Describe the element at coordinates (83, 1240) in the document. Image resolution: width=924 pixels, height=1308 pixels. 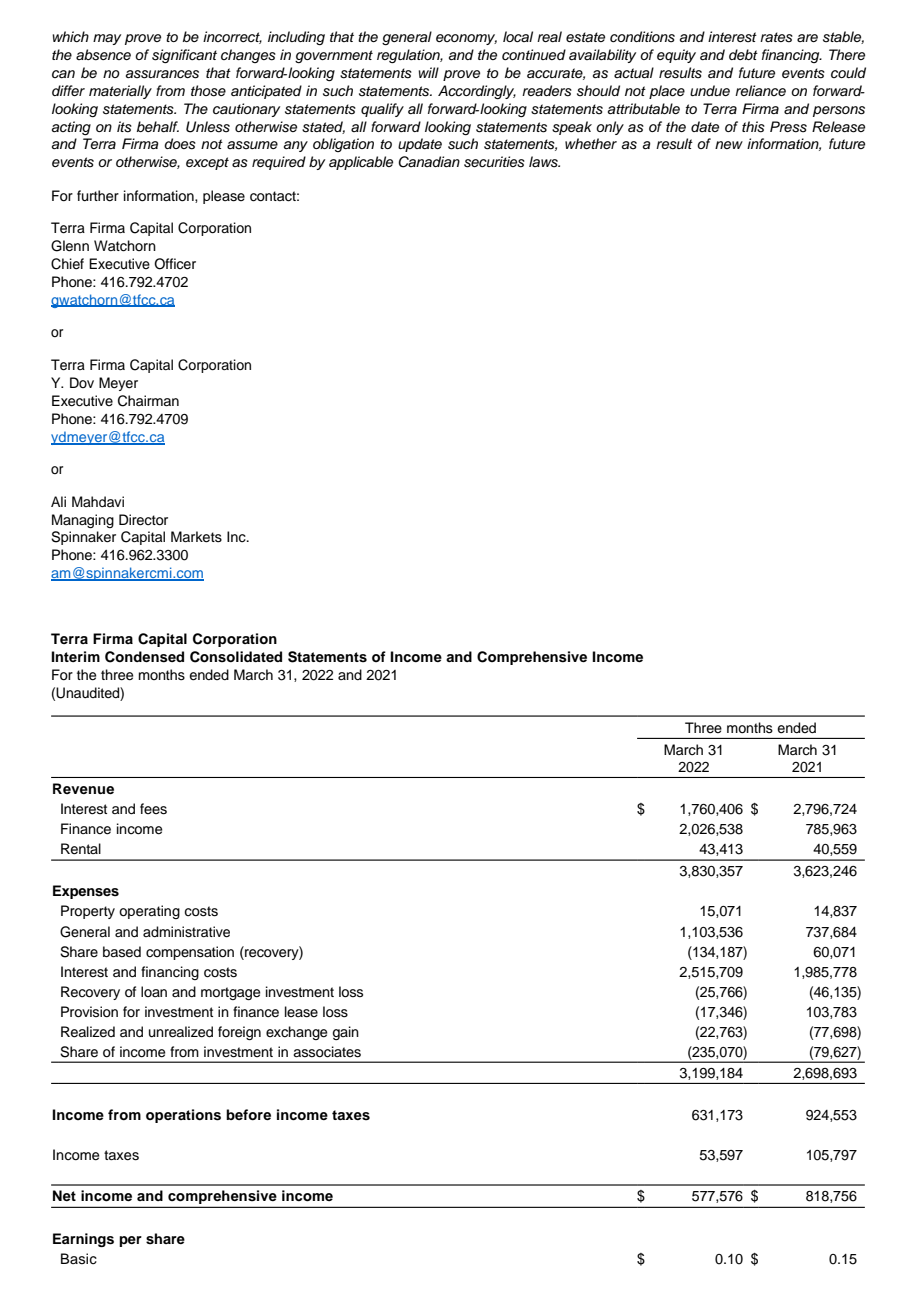
I see `Earnings` at that location.
